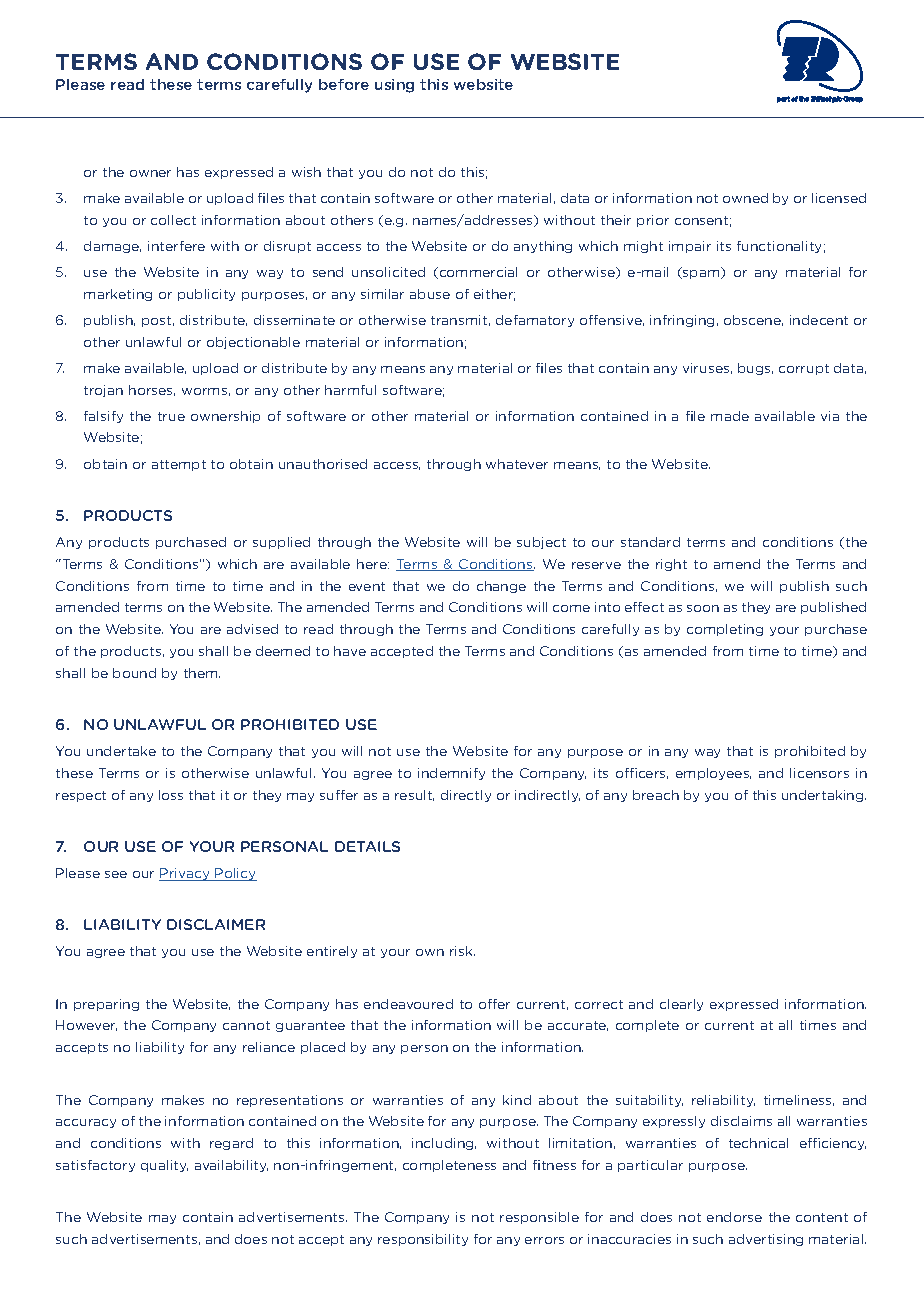  What do you see at coordinates (414, 795) in the screenshot?
I see `result` at bounding box center [414, 795].
